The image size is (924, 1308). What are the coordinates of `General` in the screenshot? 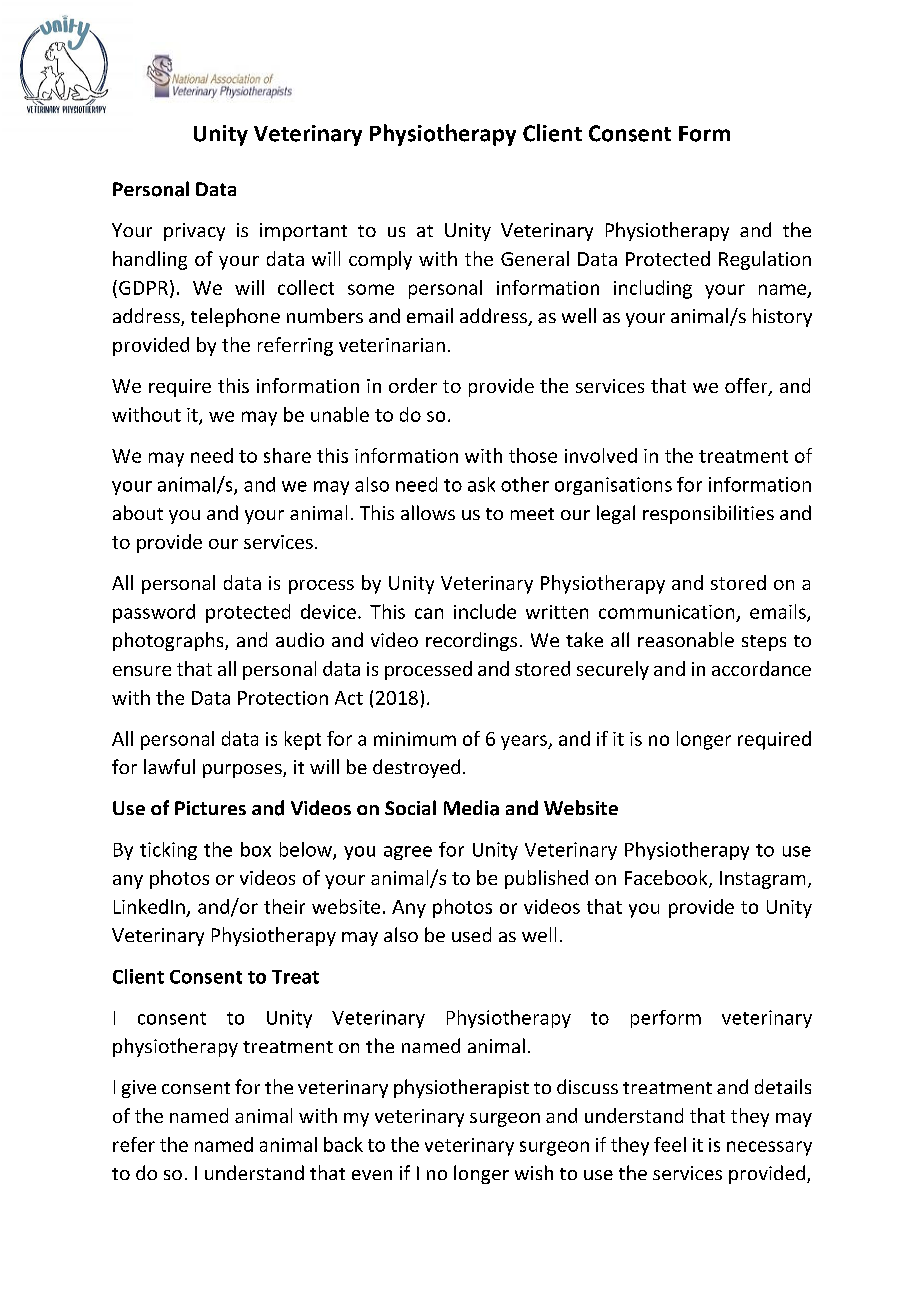 It's located at (535, 258).
